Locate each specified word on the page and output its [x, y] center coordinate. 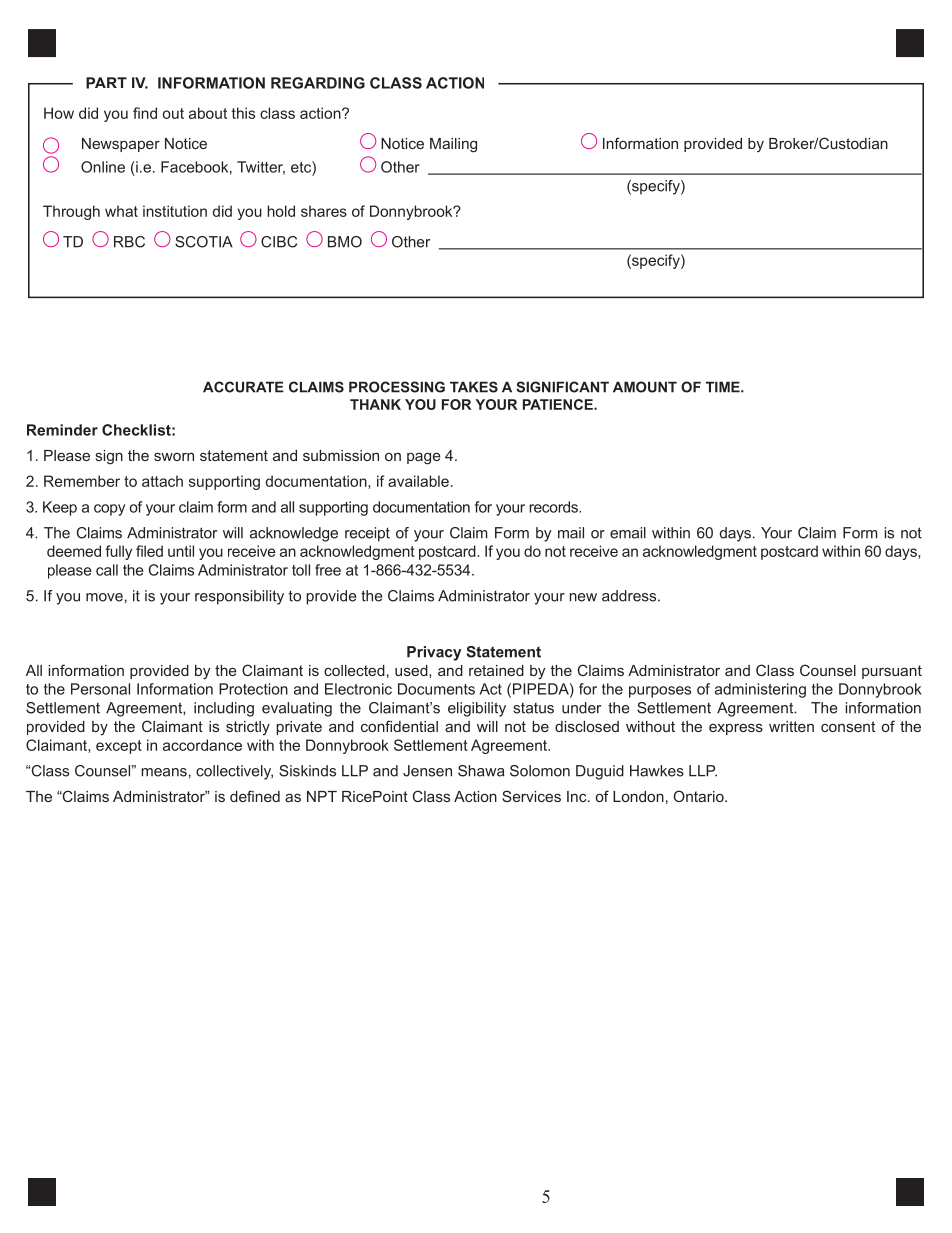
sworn [174, 456]
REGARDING [318, 83]
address [630, 596]
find [145, 113]
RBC [129, 242]
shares [324, 211]
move [104, 597]
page [424, 458]
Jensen [427, 771]
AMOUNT [645, 387]
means [164, 772]
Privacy [434, 653]
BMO [345, 242]
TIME [724, 387]
